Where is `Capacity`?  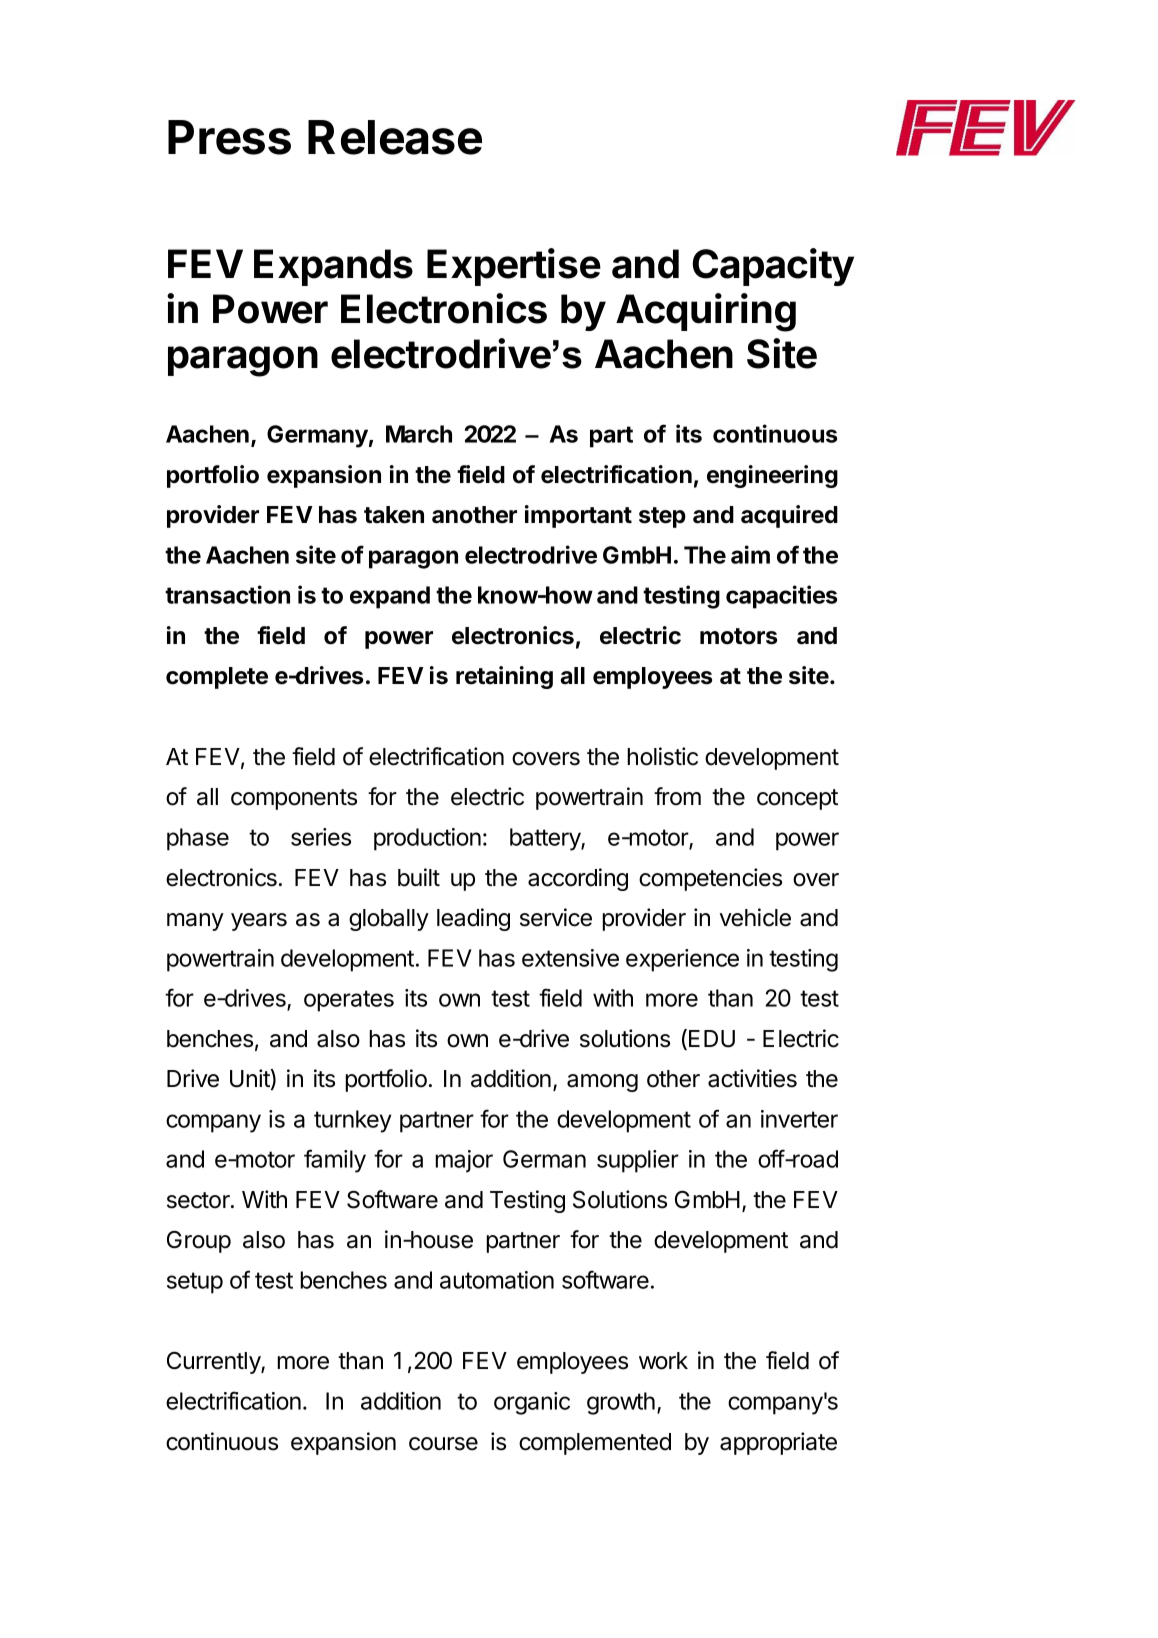
Capacity is located at coordinates (773, 267).
